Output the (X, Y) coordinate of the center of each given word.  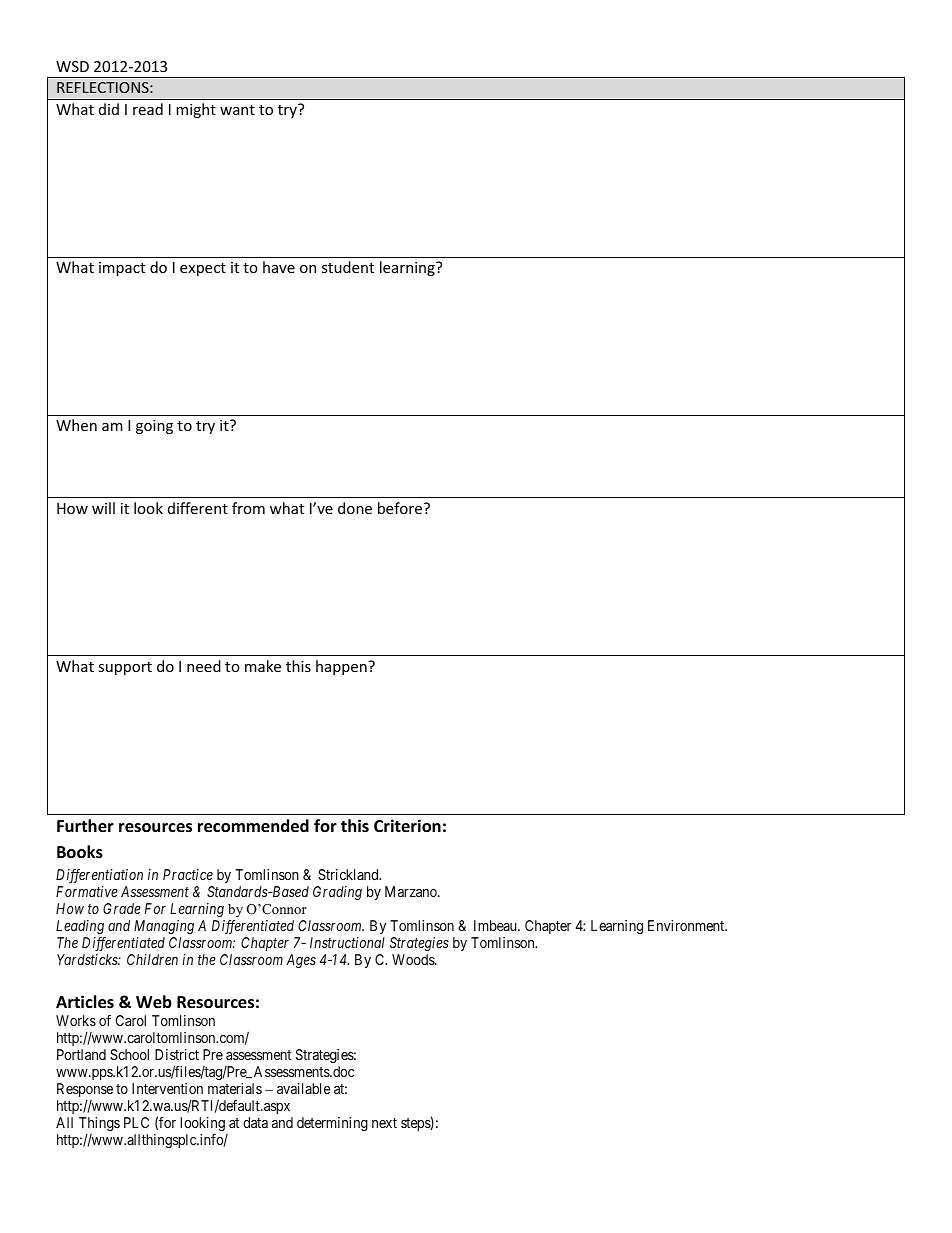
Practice (188, 874)
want (237, 110)
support (125, 668)
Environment (687, 925)
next (384, 1123)
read (148, 109)
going (154, 427)
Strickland (349, 874)
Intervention (167, 1088)
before (401, 508)
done (355, 508)
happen (342, 667)
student (348, 267)
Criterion (407, 826)
